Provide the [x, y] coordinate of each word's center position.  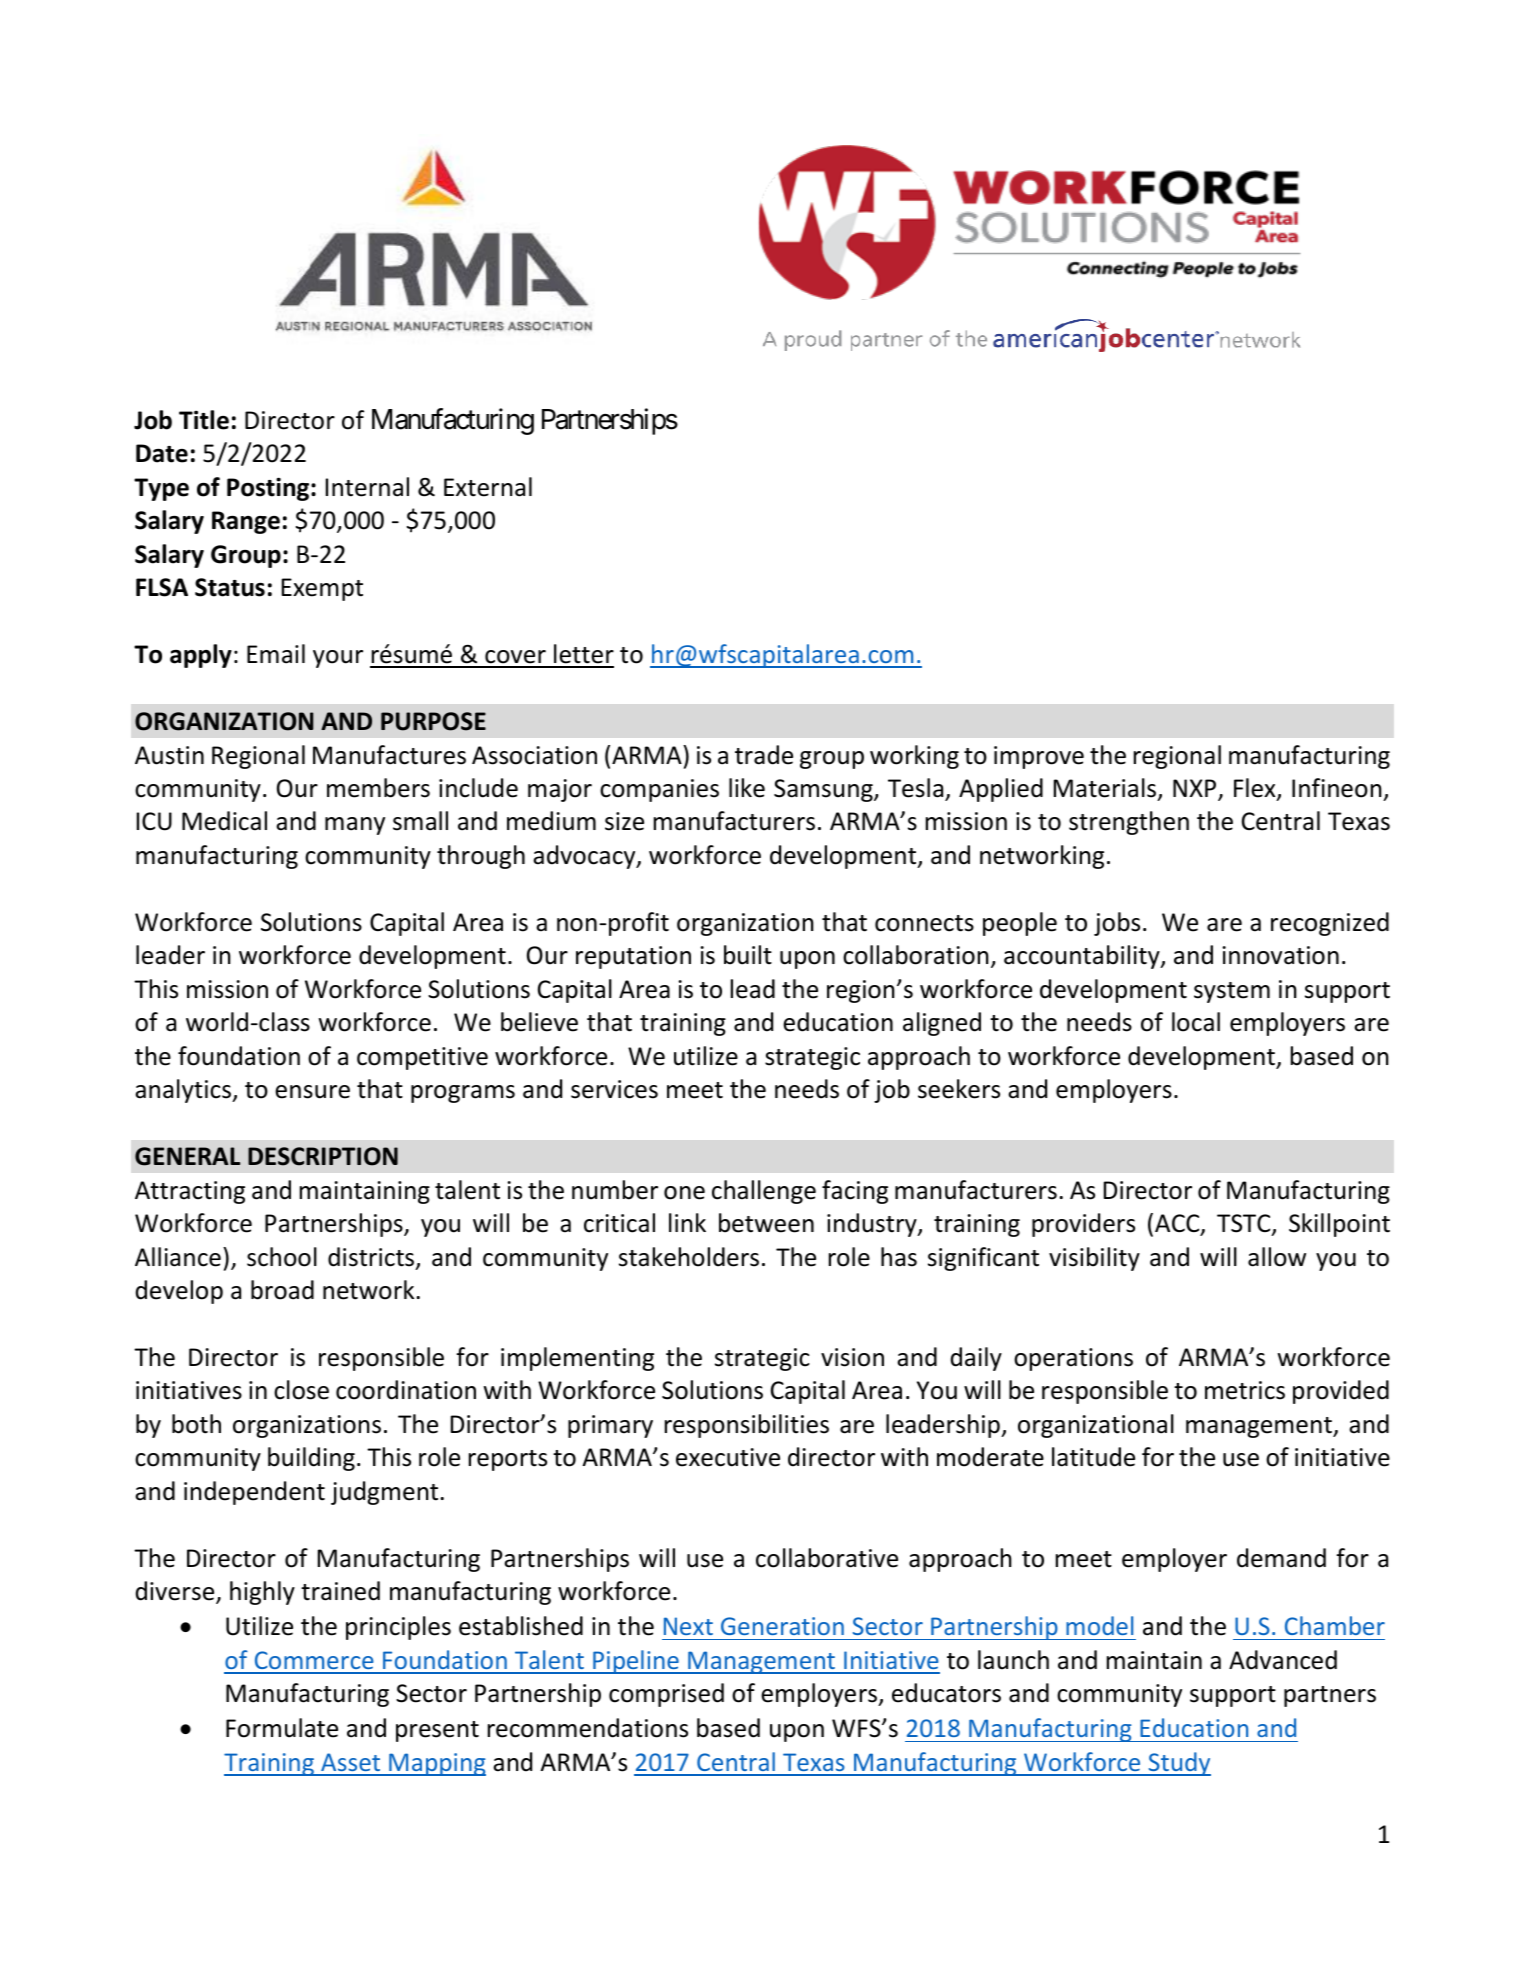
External [488, 487]
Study [1178, 1764]
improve [1039, 757]
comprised [666, 1695]
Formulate [282, 1728]
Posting [269, 489]
